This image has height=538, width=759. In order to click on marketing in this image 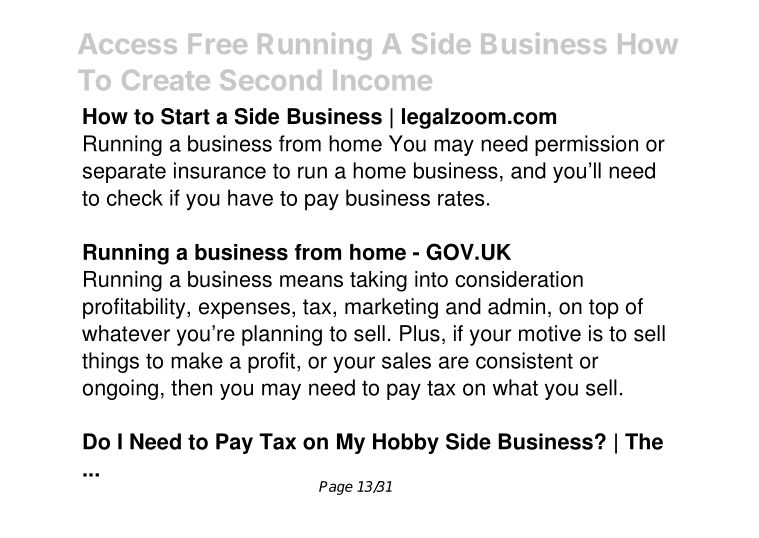, I will do `click(391, 308)`.
